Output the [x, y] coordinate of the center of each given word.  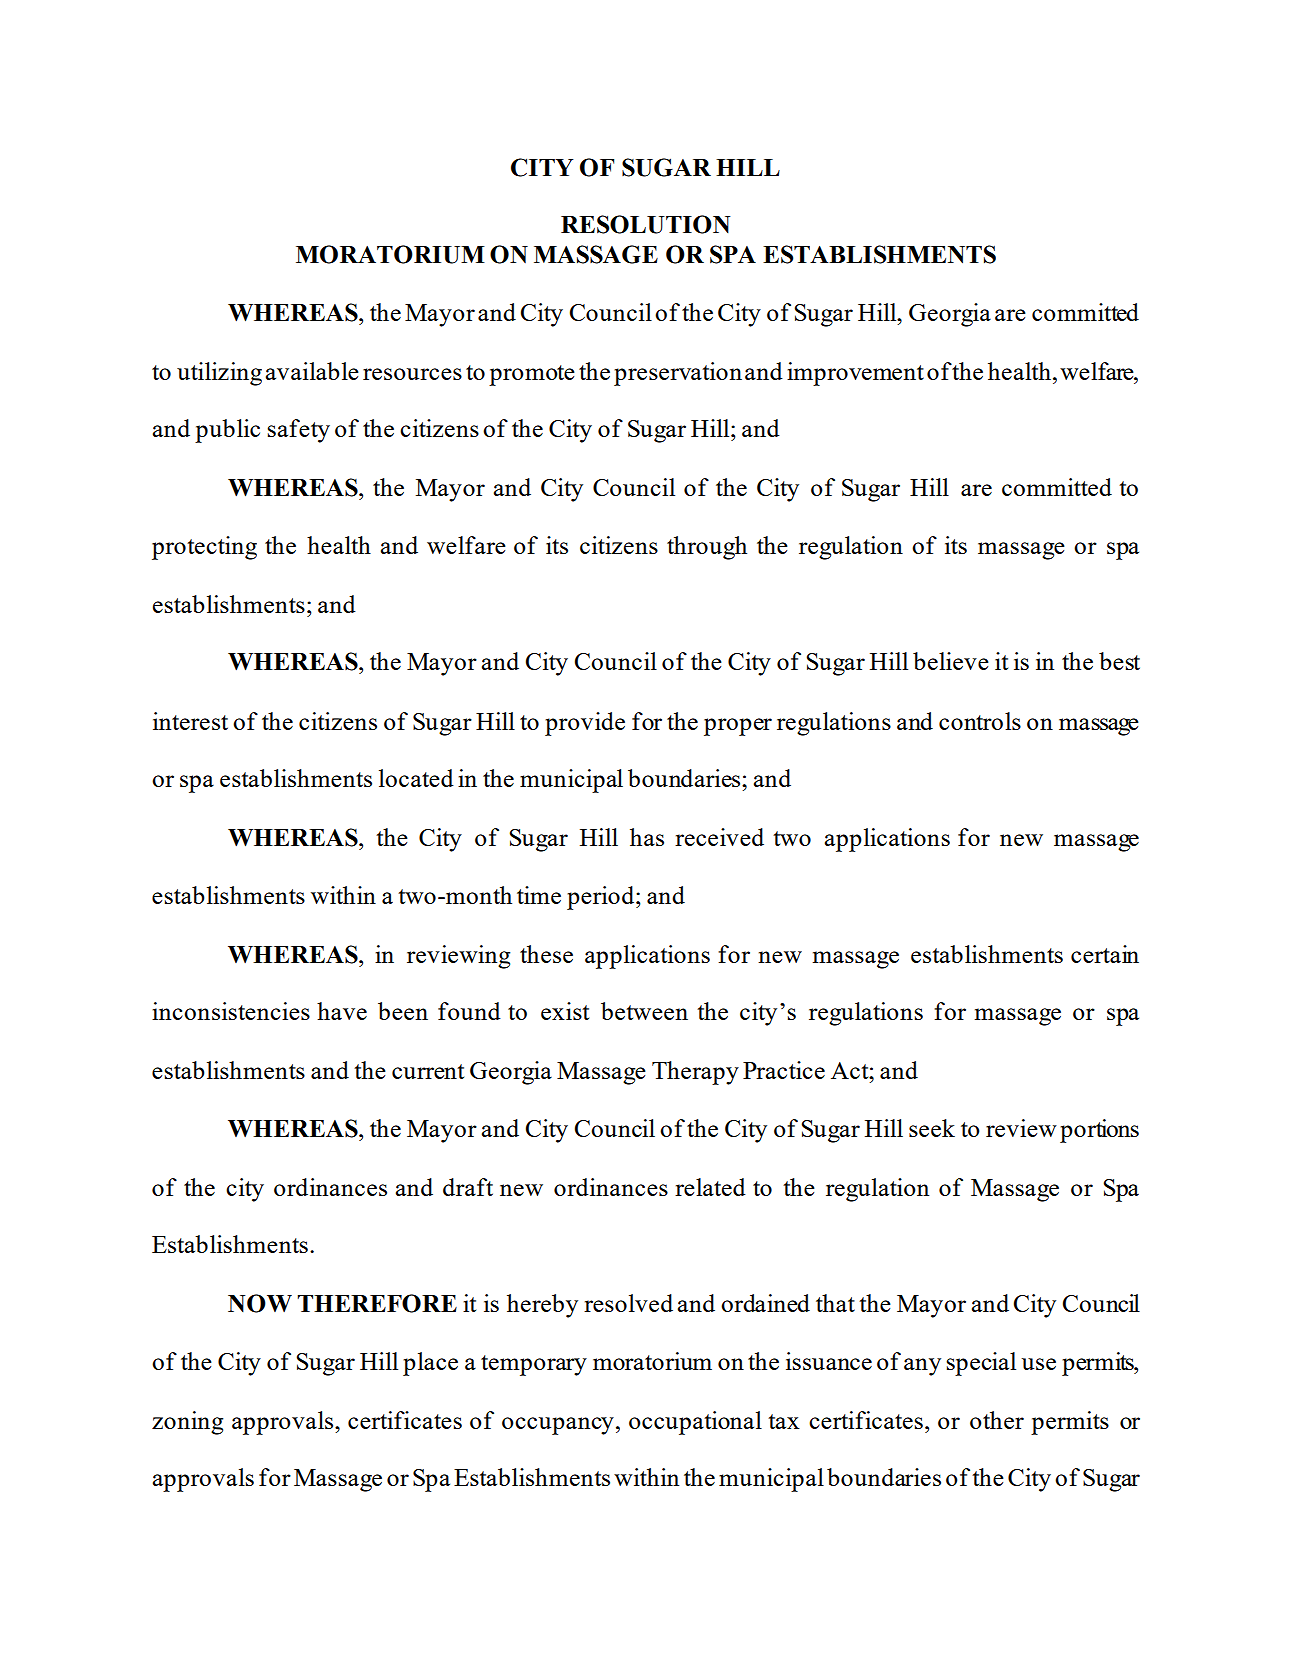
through [707, 548]
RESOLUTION [645, 224]
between [644, 1011]
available [312, 371]
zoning [187, 1423]
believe [951, 661]
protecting [204, 548]
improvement [855, 374]
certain [1105, 954]
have [342, 1011]
